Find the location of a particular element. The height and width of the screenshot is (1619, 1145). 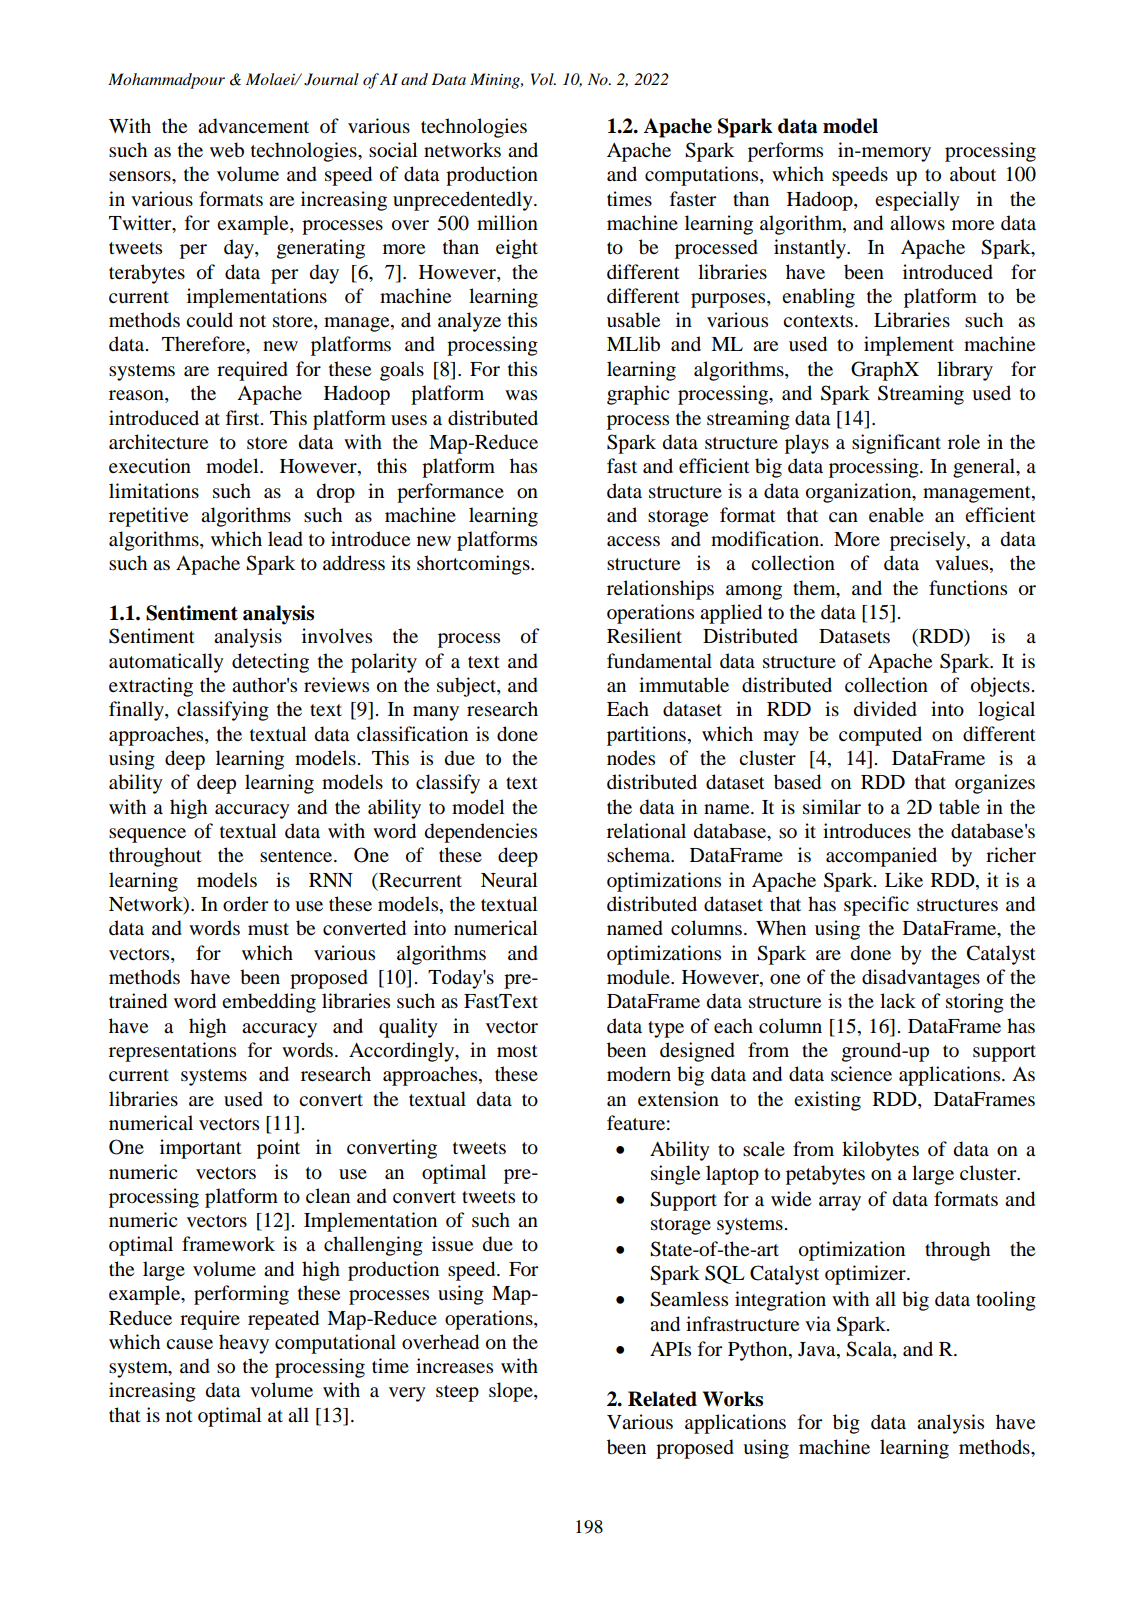

nodes is located at coordinates (631, 758).
